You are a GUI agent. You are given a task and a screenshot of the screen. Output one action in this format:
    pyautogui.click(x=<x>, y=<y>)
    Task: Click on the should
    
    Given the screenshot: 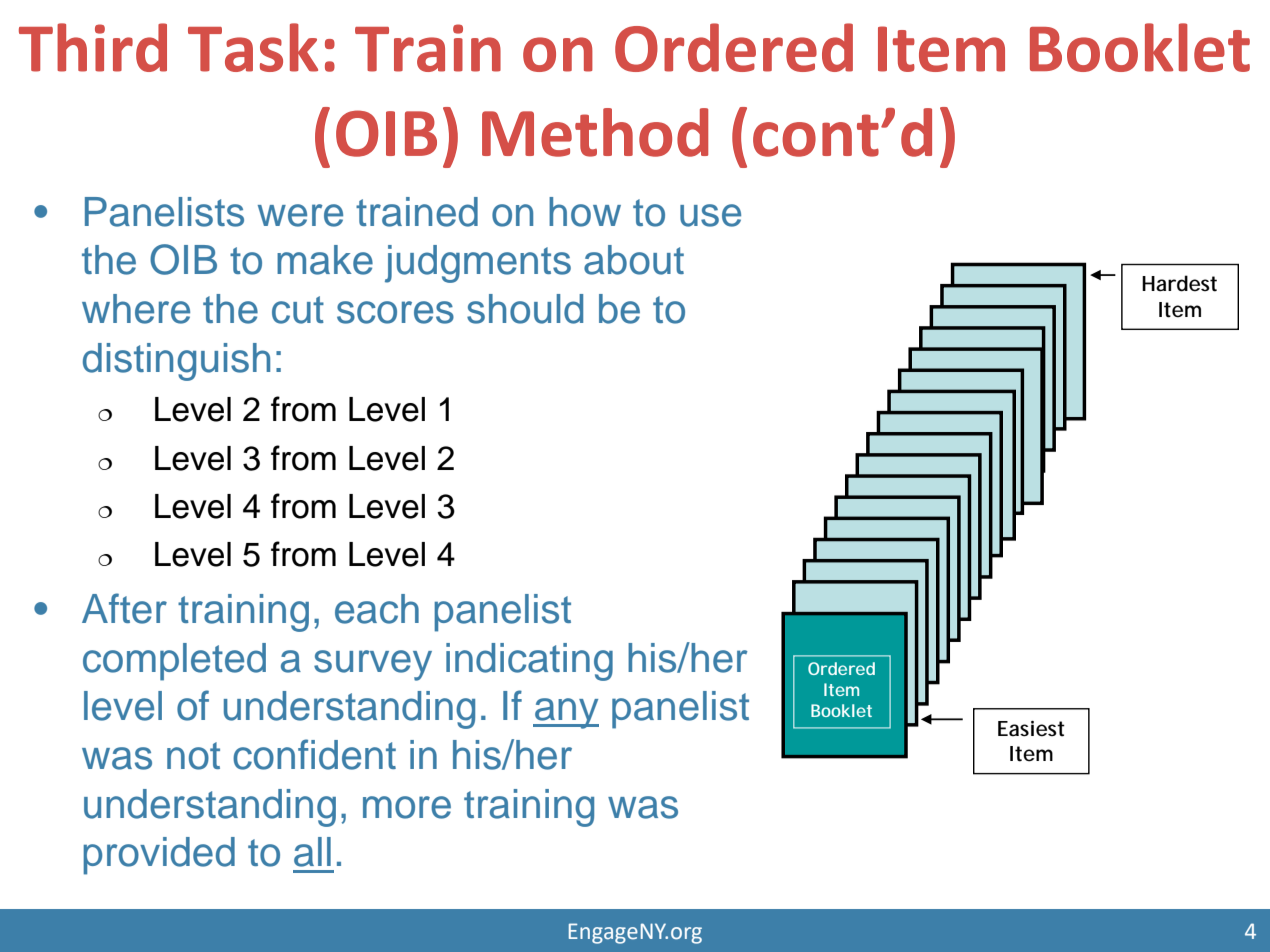 What is the action you would take?
    pyautogui.click(x=525, y=309)
